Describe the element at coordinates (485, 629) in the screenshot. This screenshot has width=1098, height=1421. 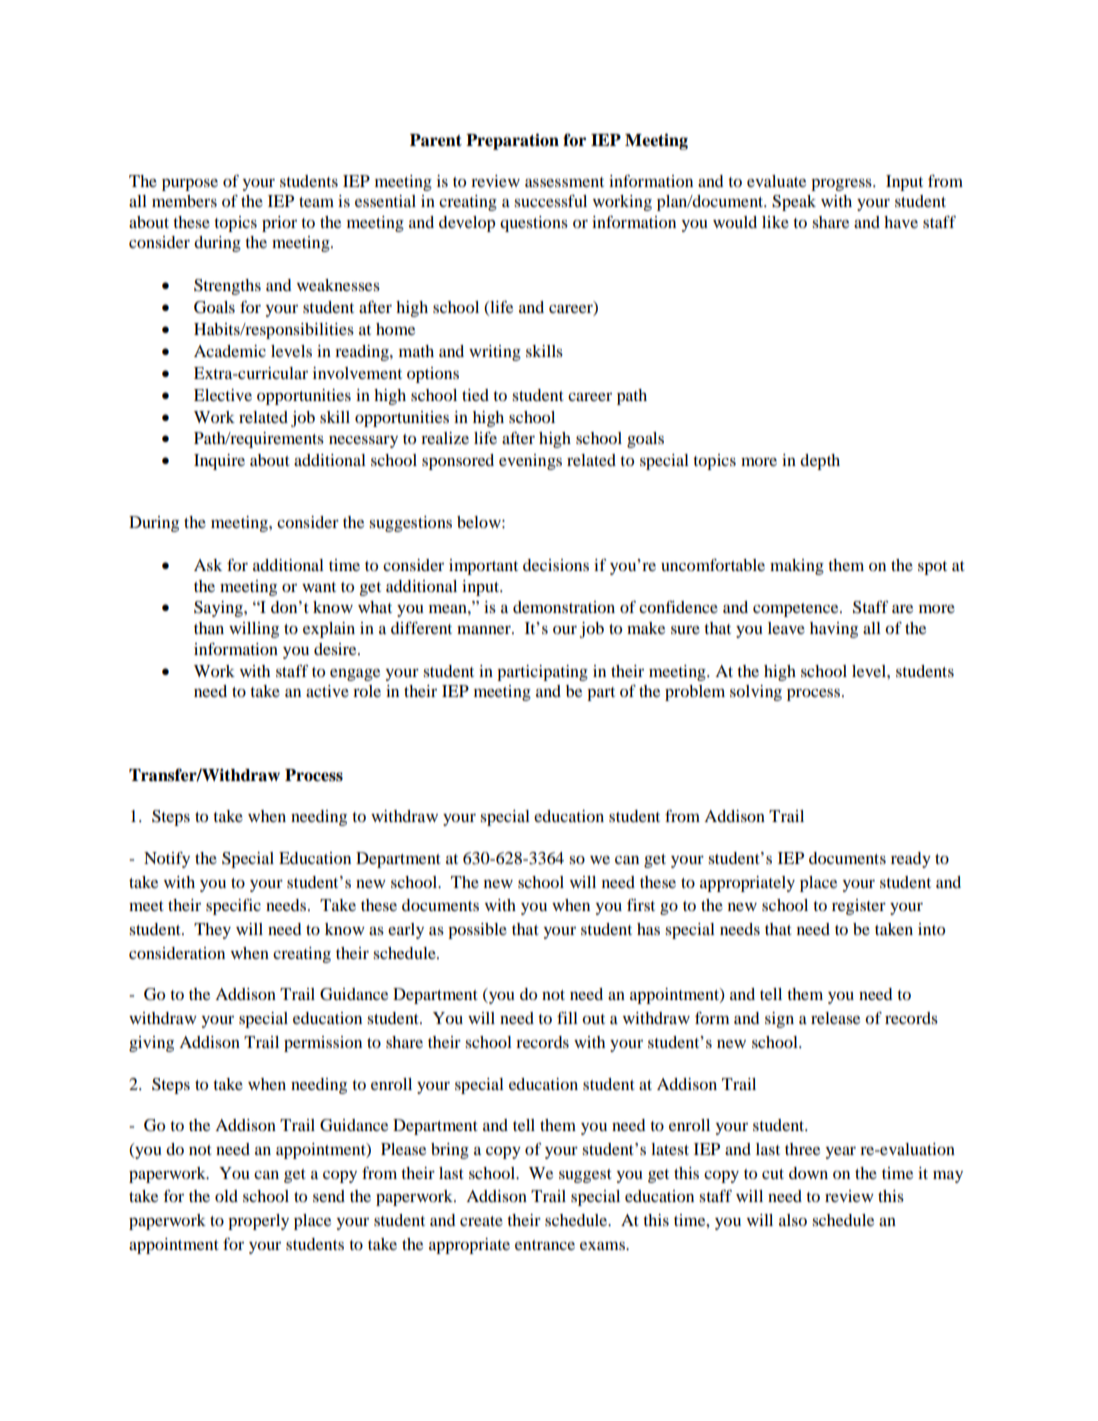
I see `manner` at that location.
